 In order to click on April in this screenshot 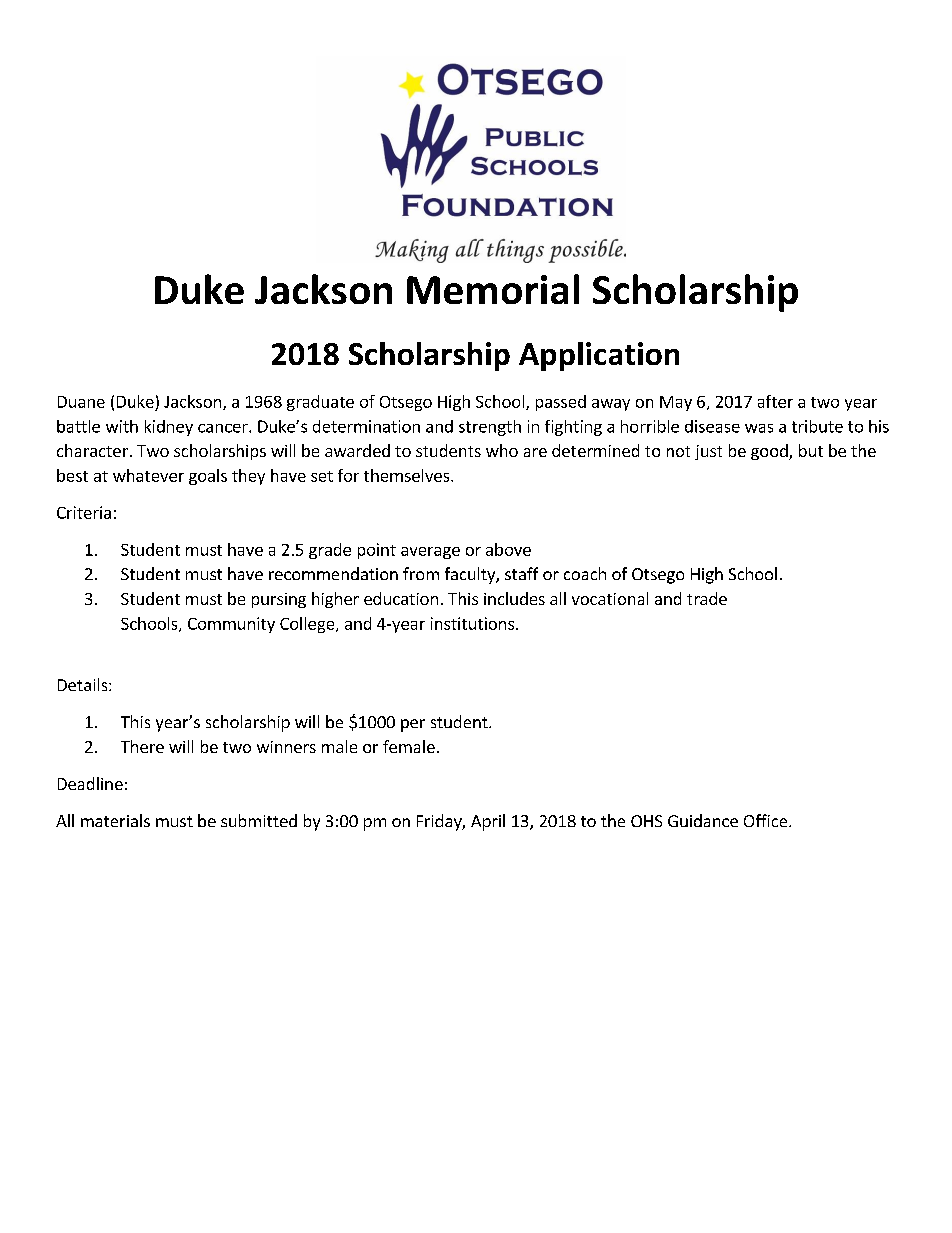, I will do `click(488, 822)`.
